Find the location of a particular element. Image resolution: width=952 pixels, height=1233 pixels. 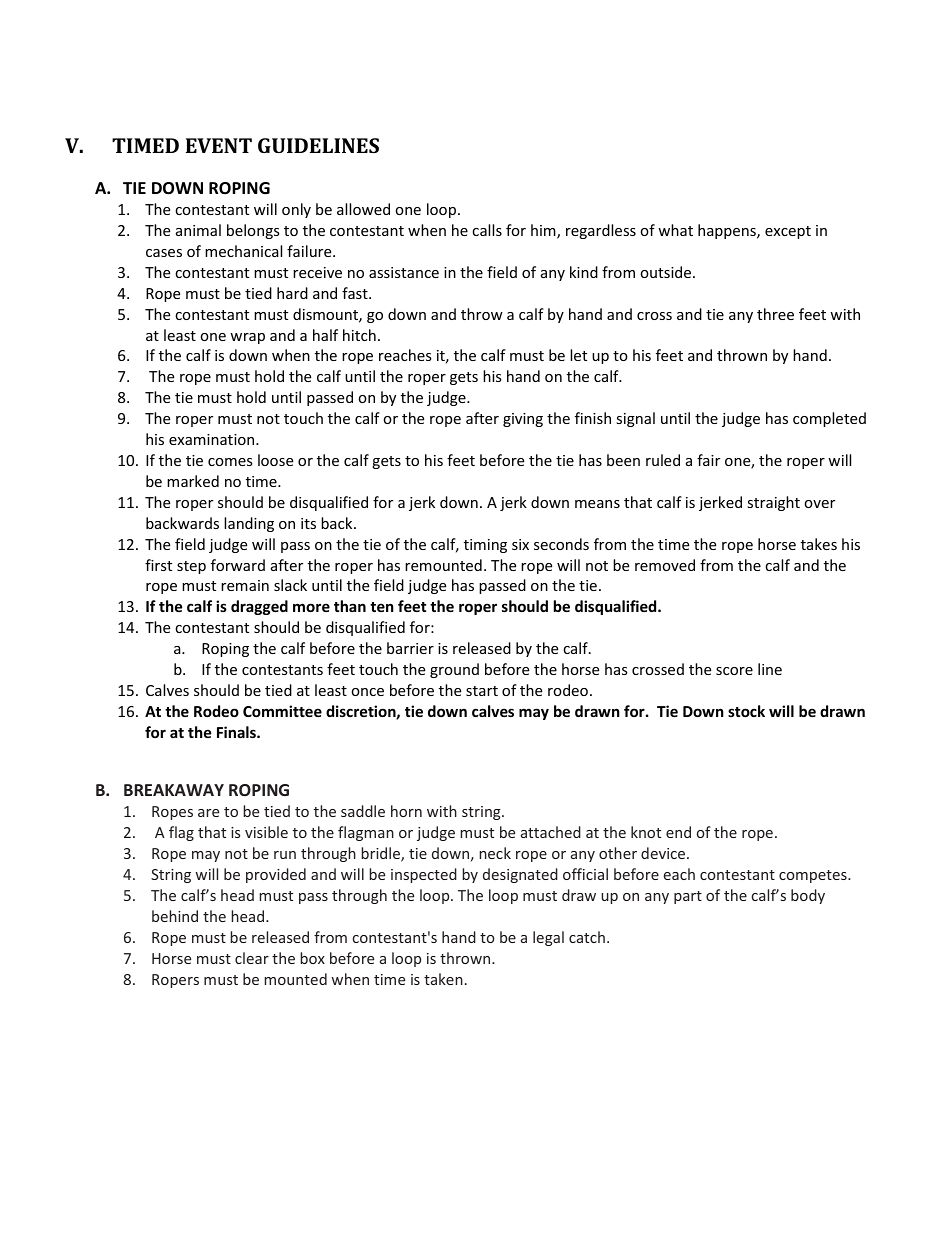

forward is located at coordinates (238, 565).
